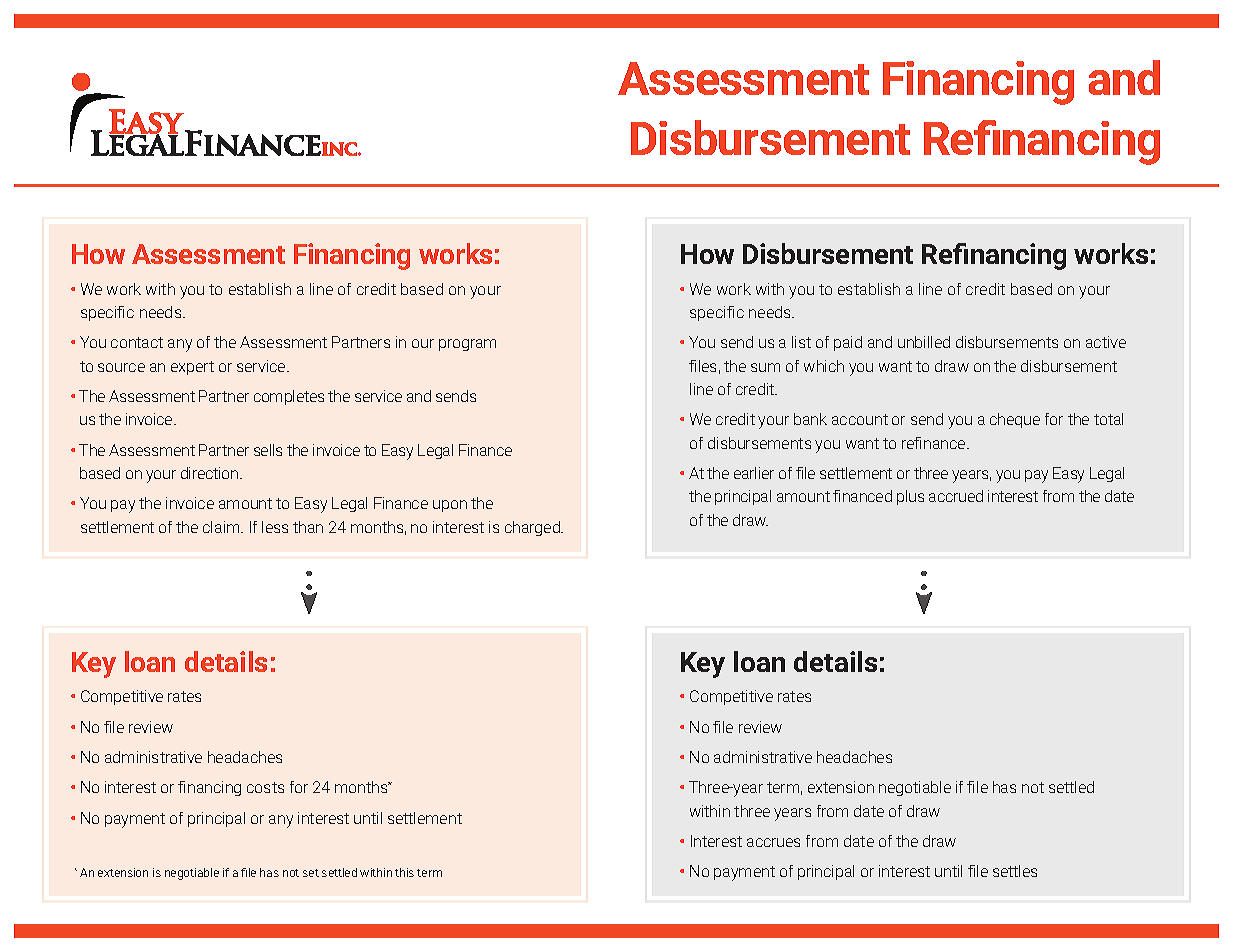 The height and width of the document is (952, 1233). What do you see at coordinates (1106, 342) in the document?
I see `active` at bounding box center [1106, 342].
